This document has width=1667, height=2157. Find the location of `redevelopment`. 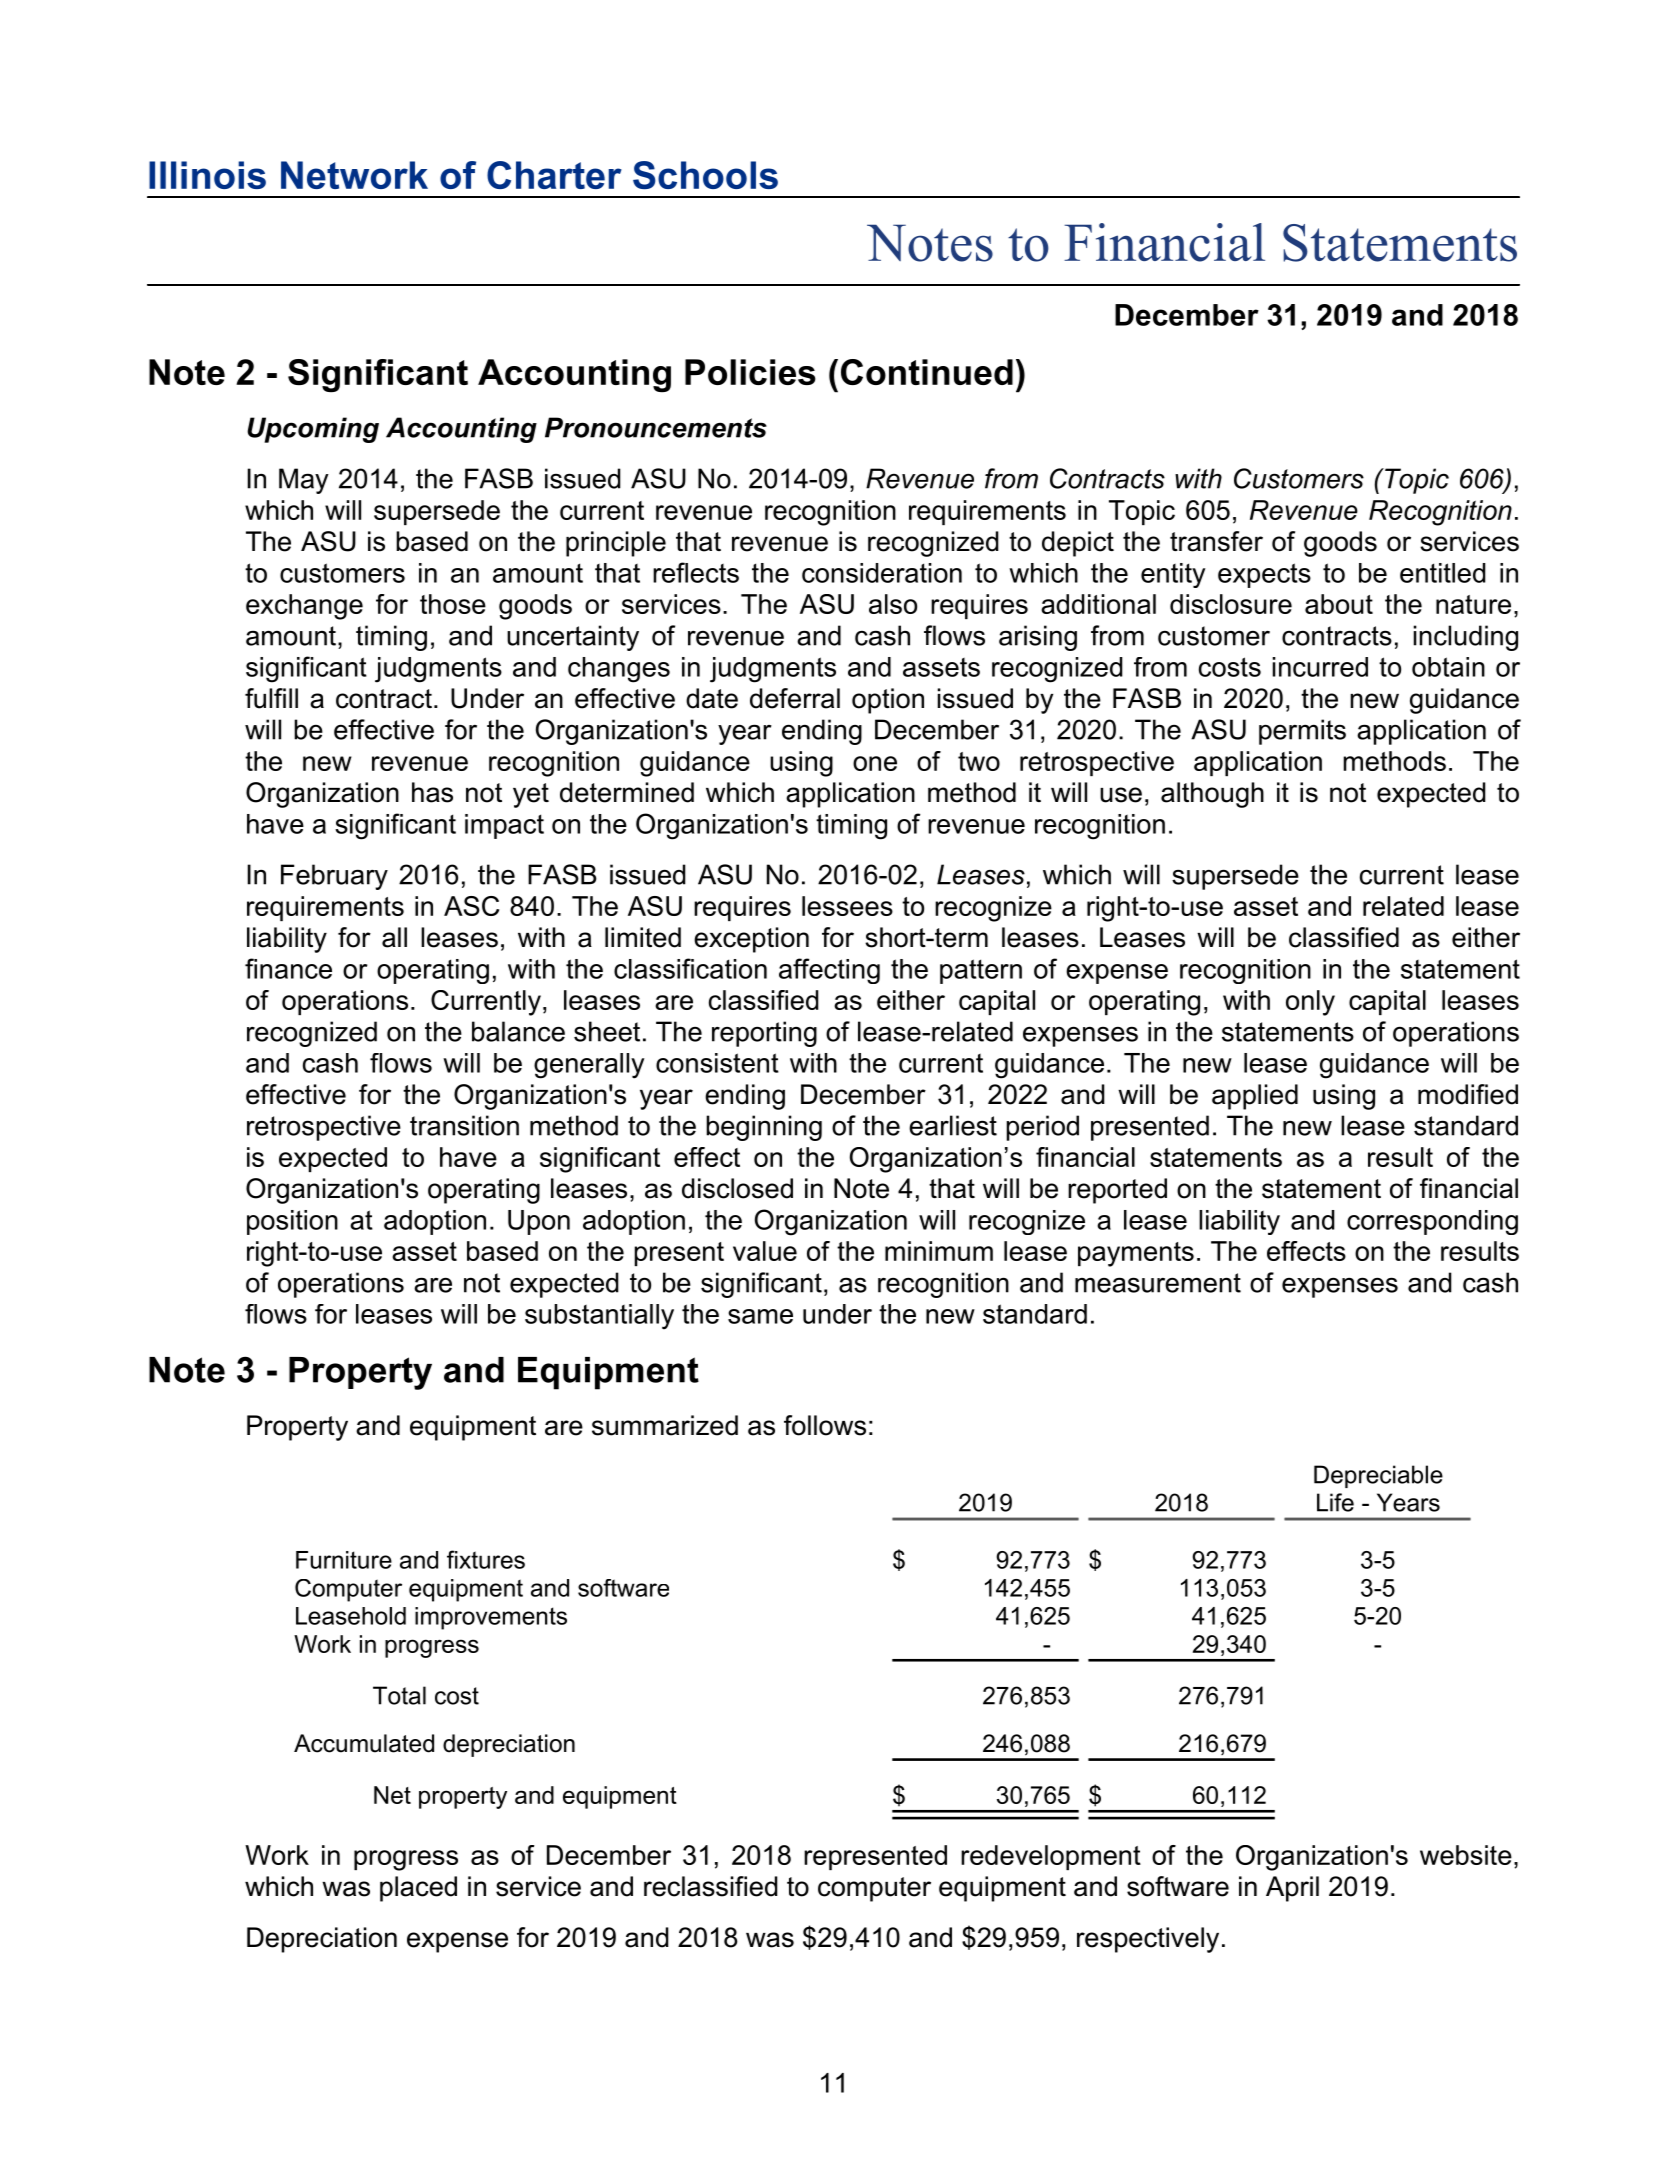

redevelopment is located at coordinates (1051, 1857).
